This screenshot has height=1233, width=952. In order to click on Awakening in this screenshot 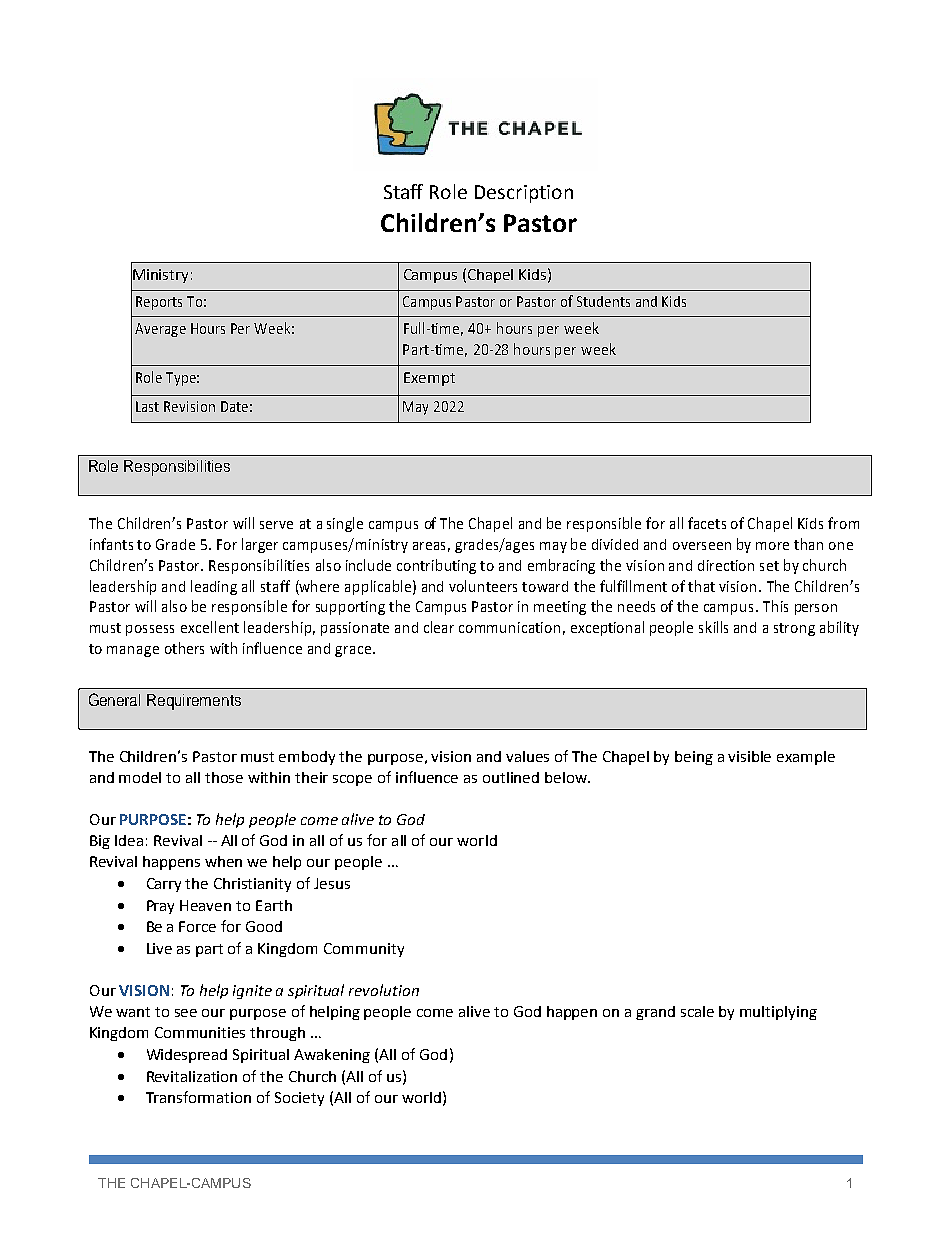, I will do `click(332, 1056)`.
